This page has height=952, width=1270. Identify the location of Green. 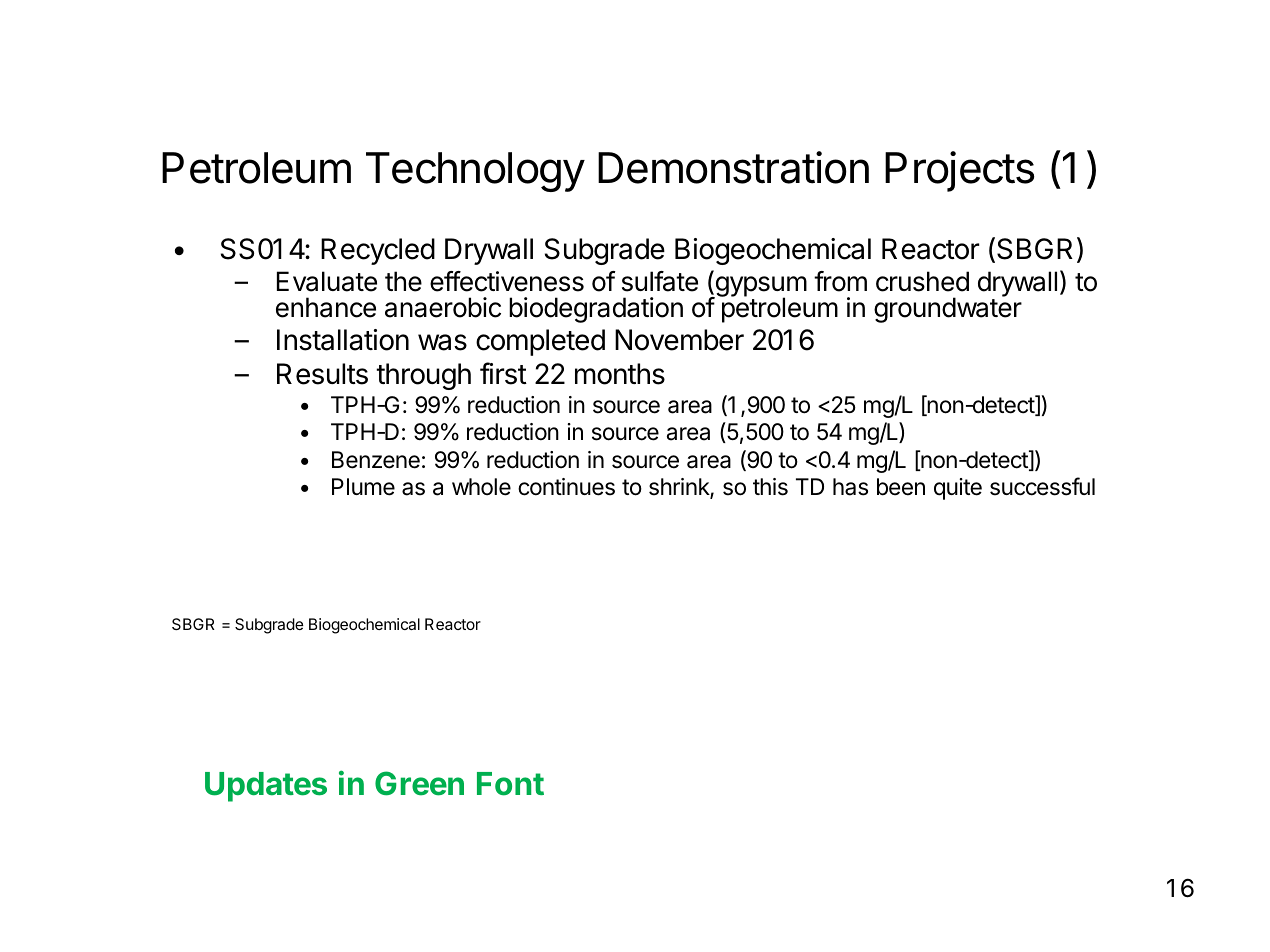
(419, 783).
